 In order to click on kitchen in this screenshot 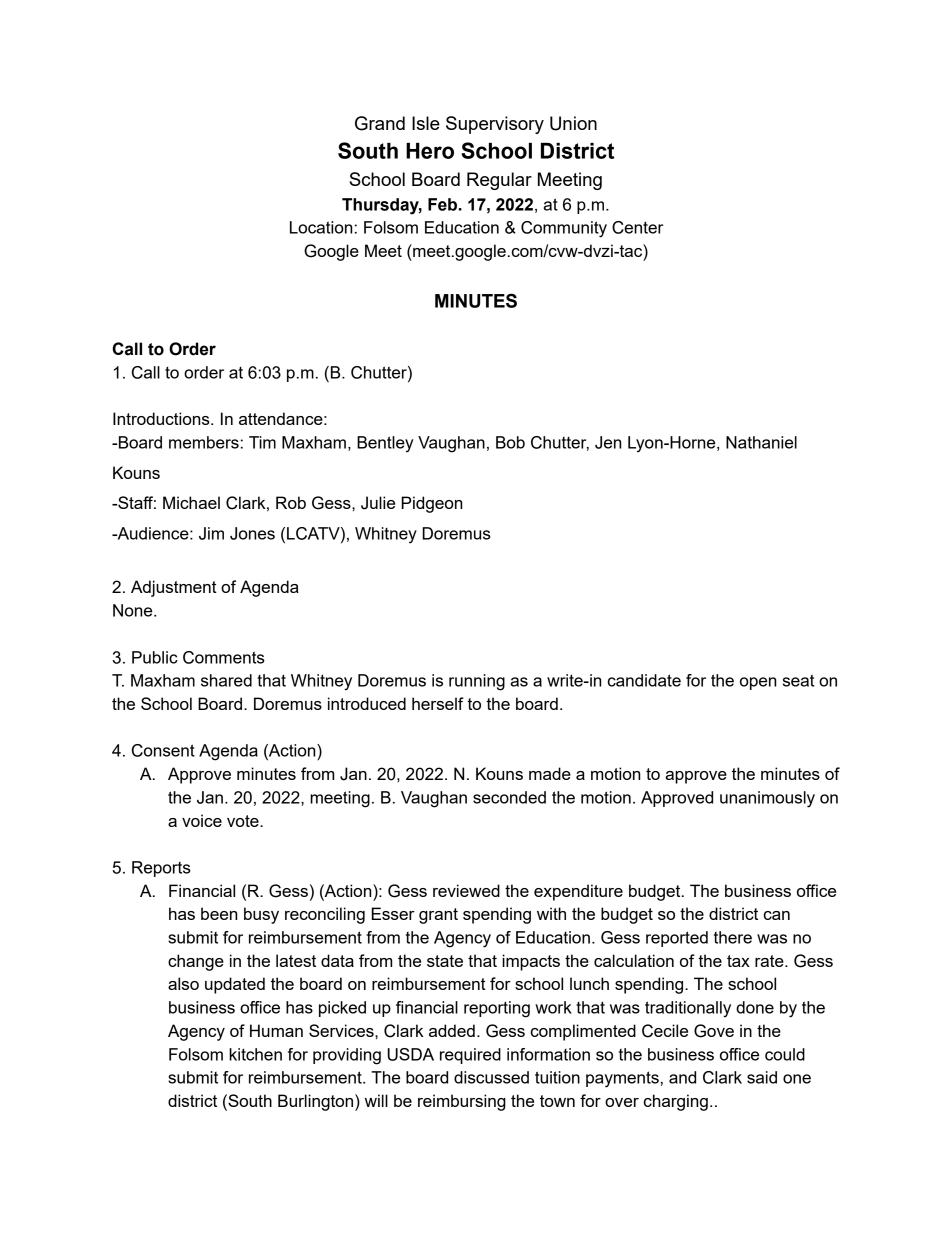, I will do `click(255, 1054)`.
